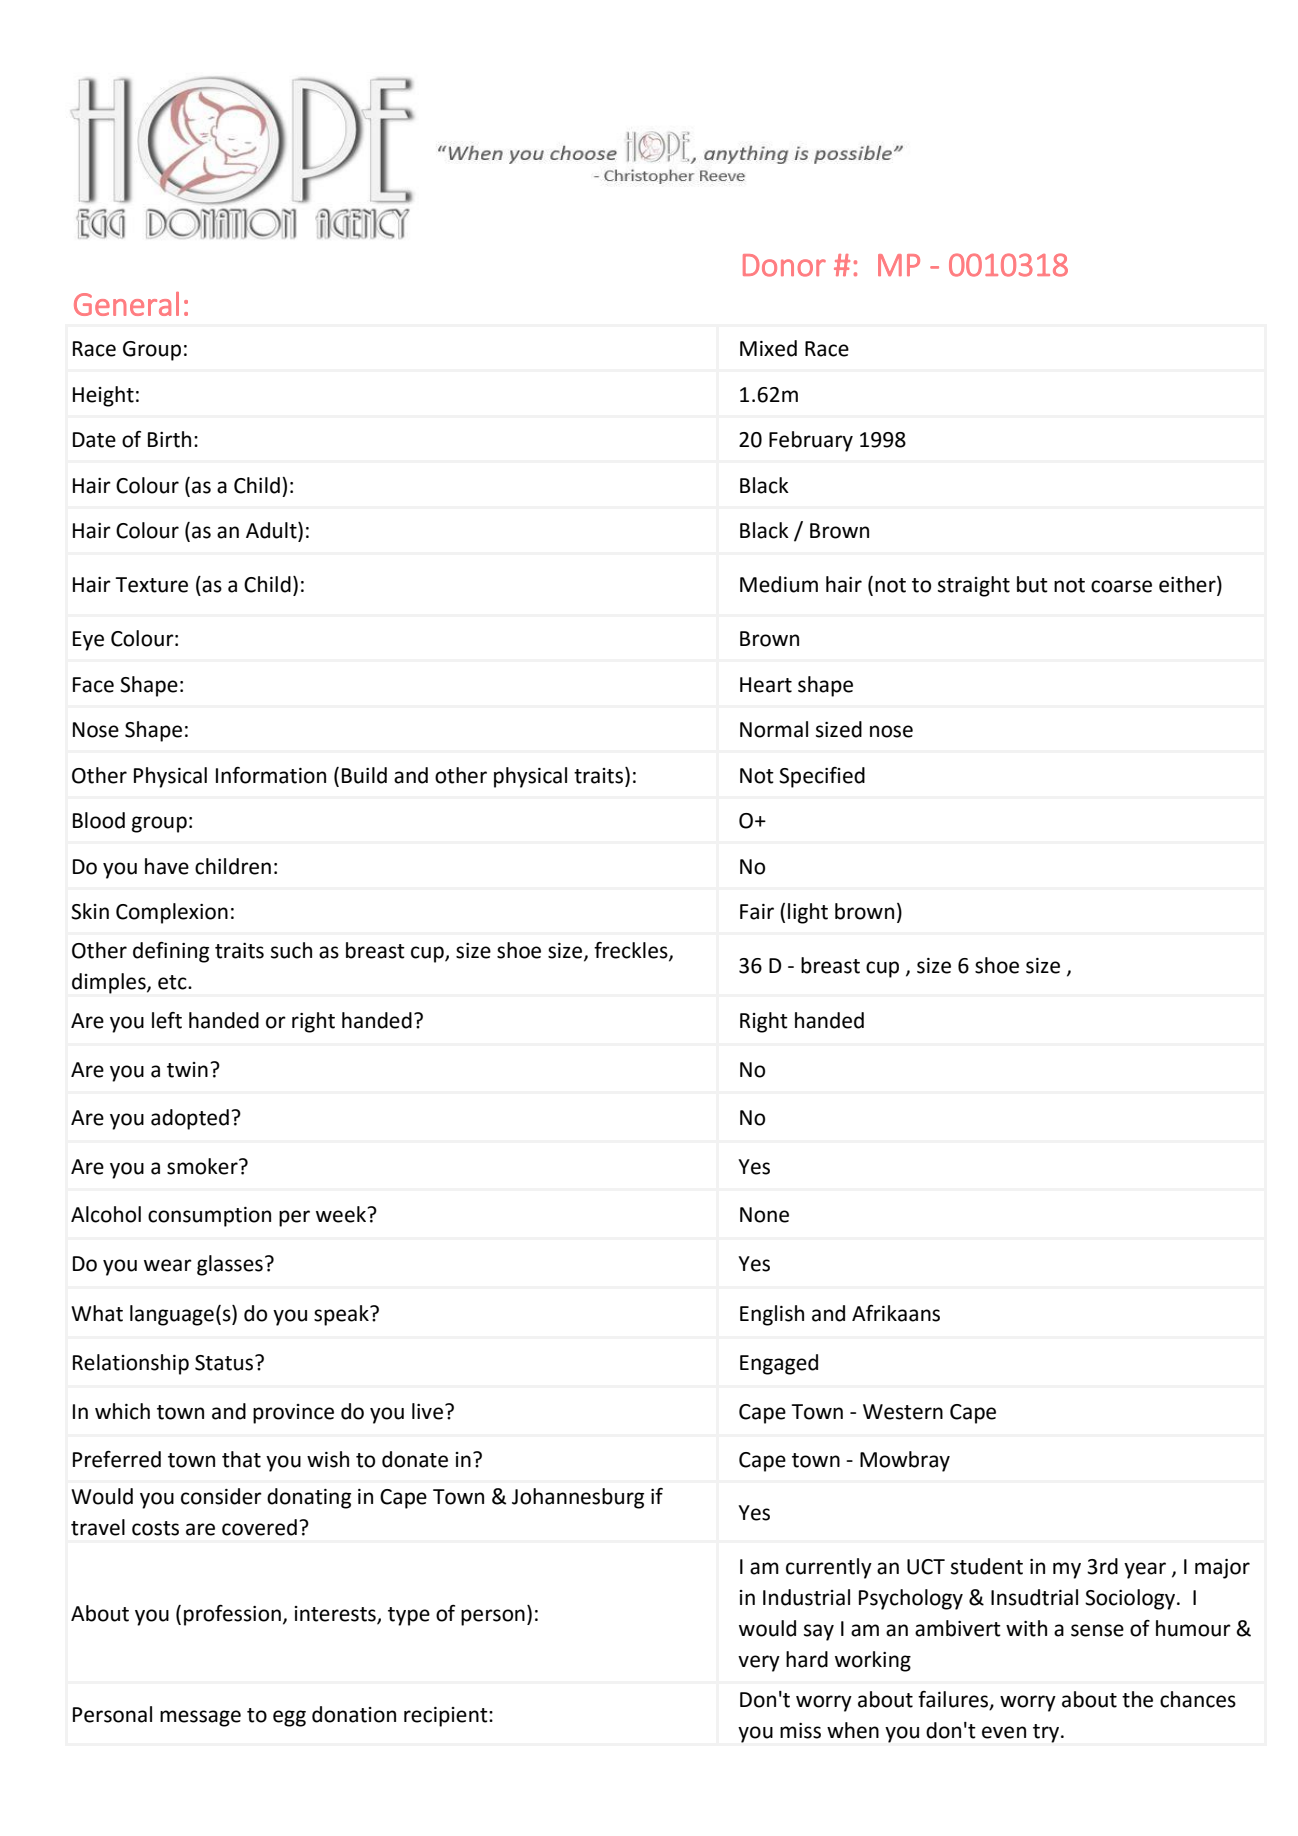 The image size is (1298, 1836). Describe the element at coordinates (1121, 586) in the screenshot. I see `coarse` at that location.
